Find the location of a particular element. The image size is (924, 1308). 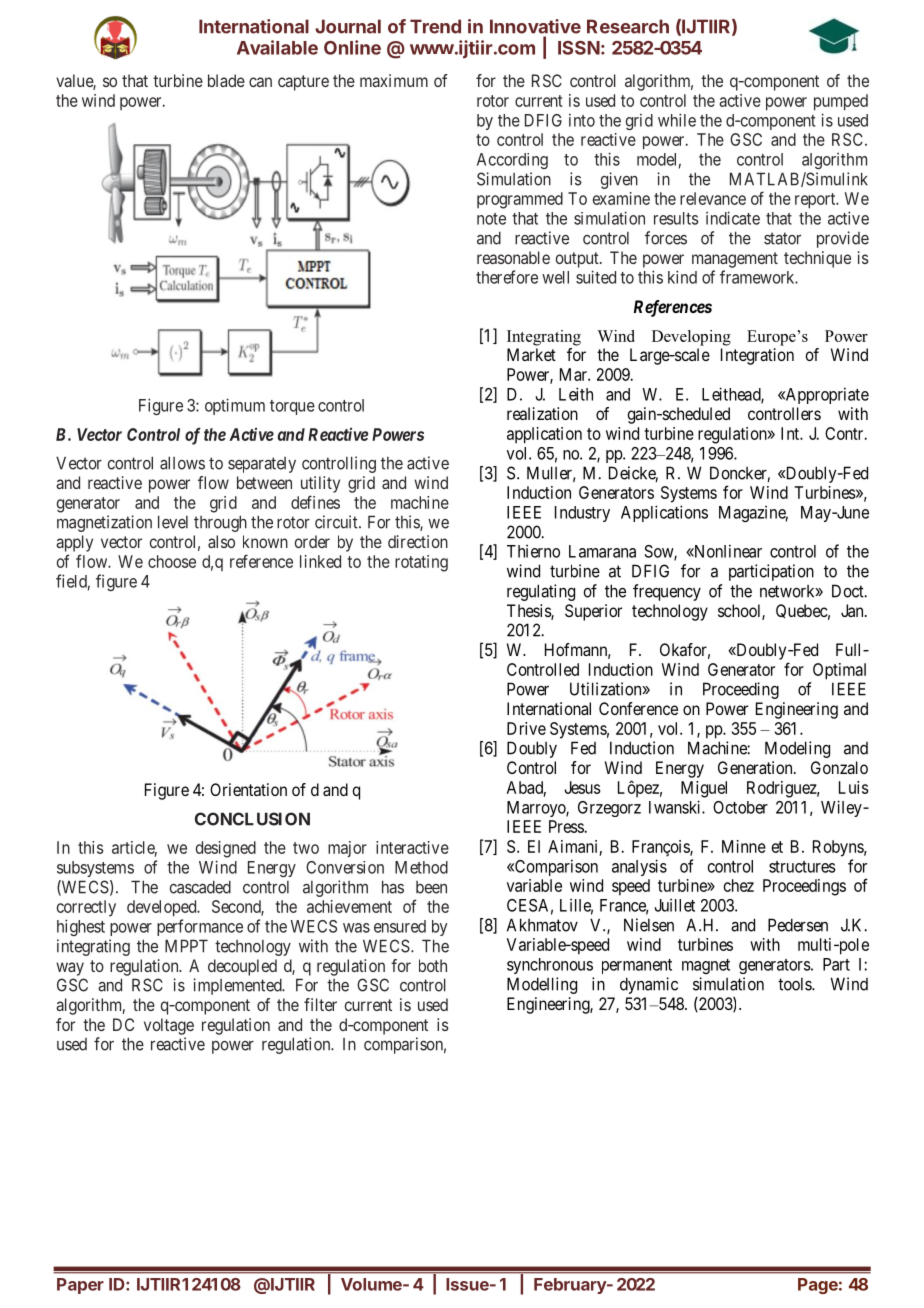

Paper is located at coordinates (80, 1286).
